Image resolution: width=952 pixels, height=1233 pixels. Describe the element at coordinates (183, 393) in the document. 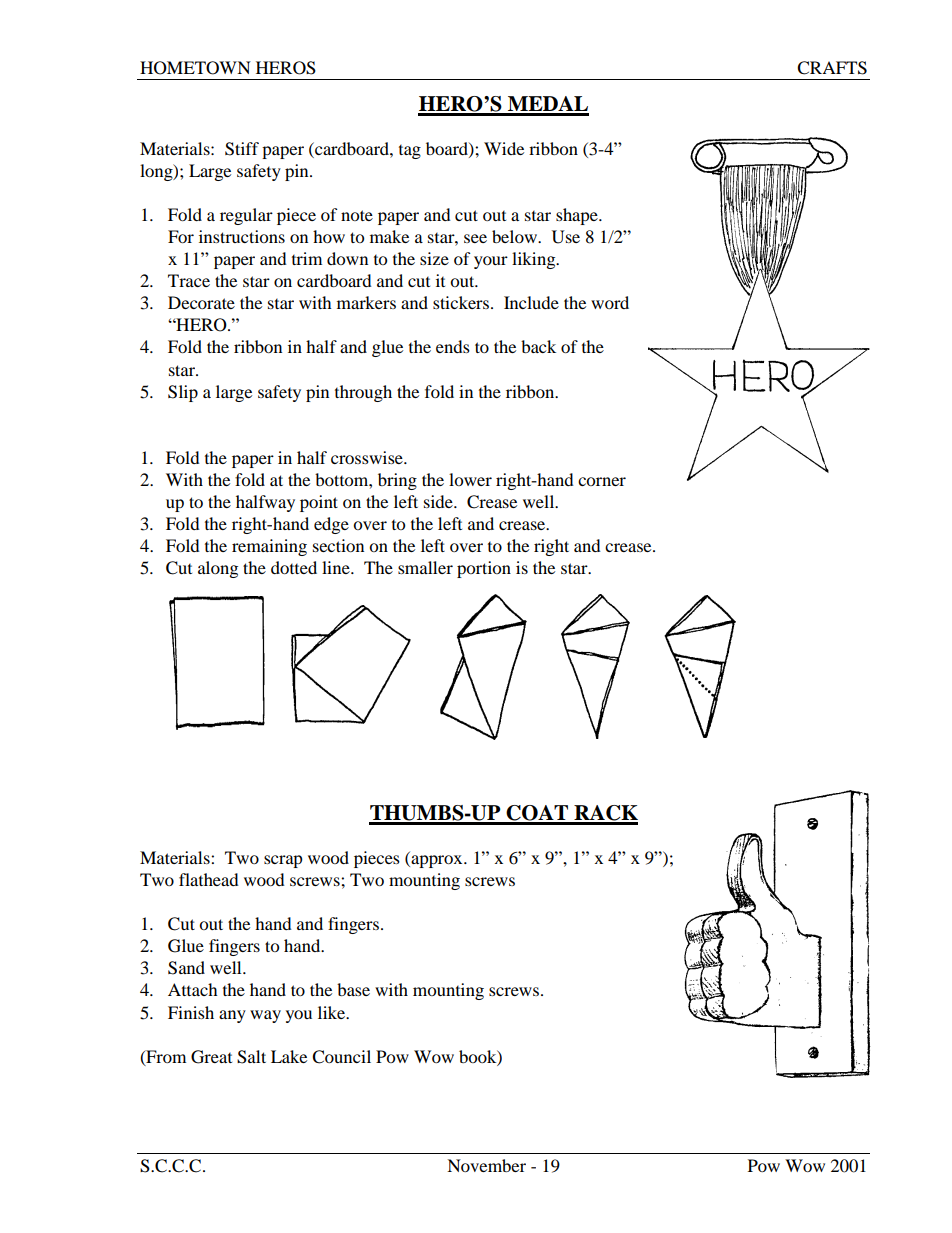

I see `Slip` at that location.
